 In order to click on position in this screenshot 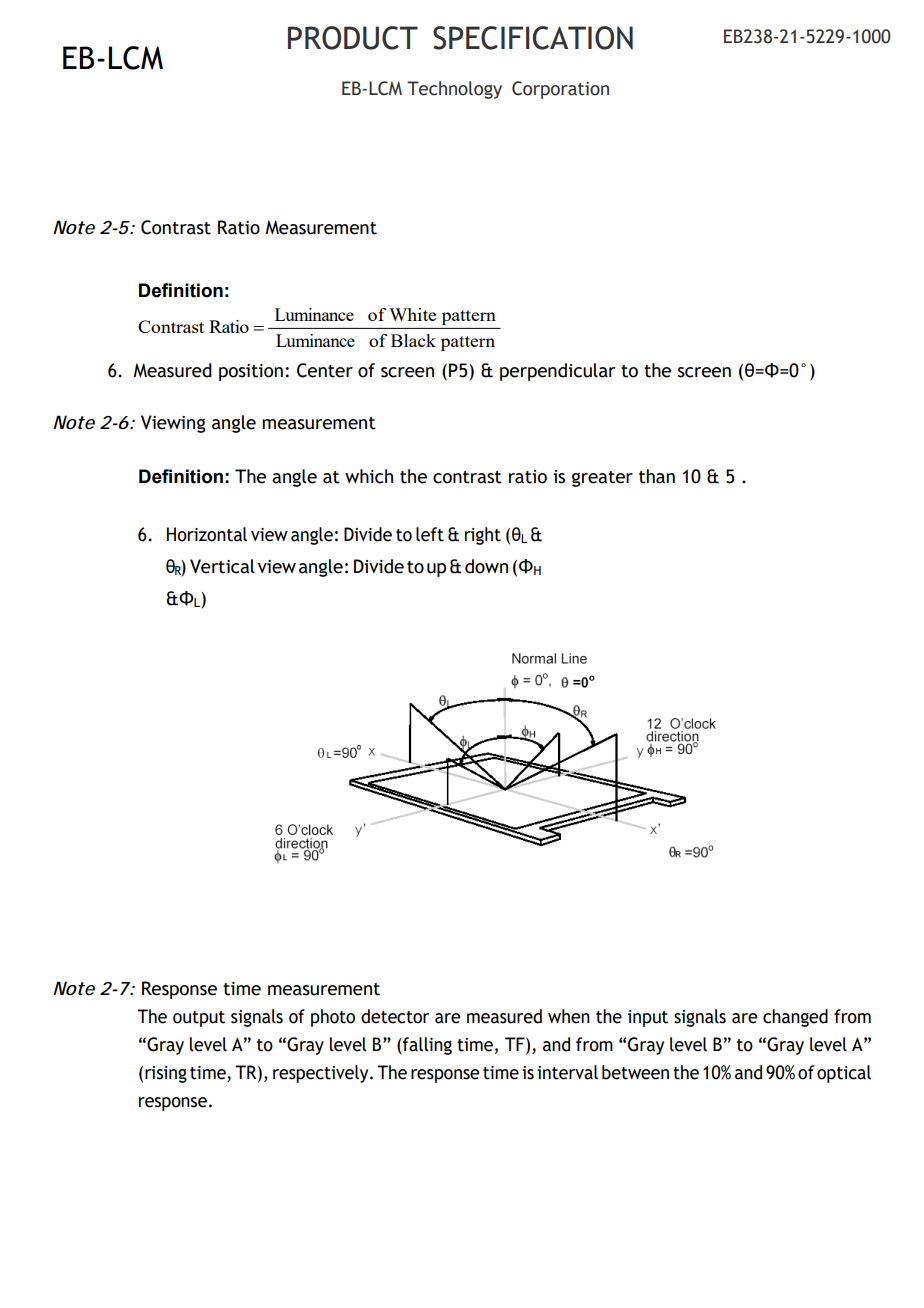, I will do `click(251, 372)`.
